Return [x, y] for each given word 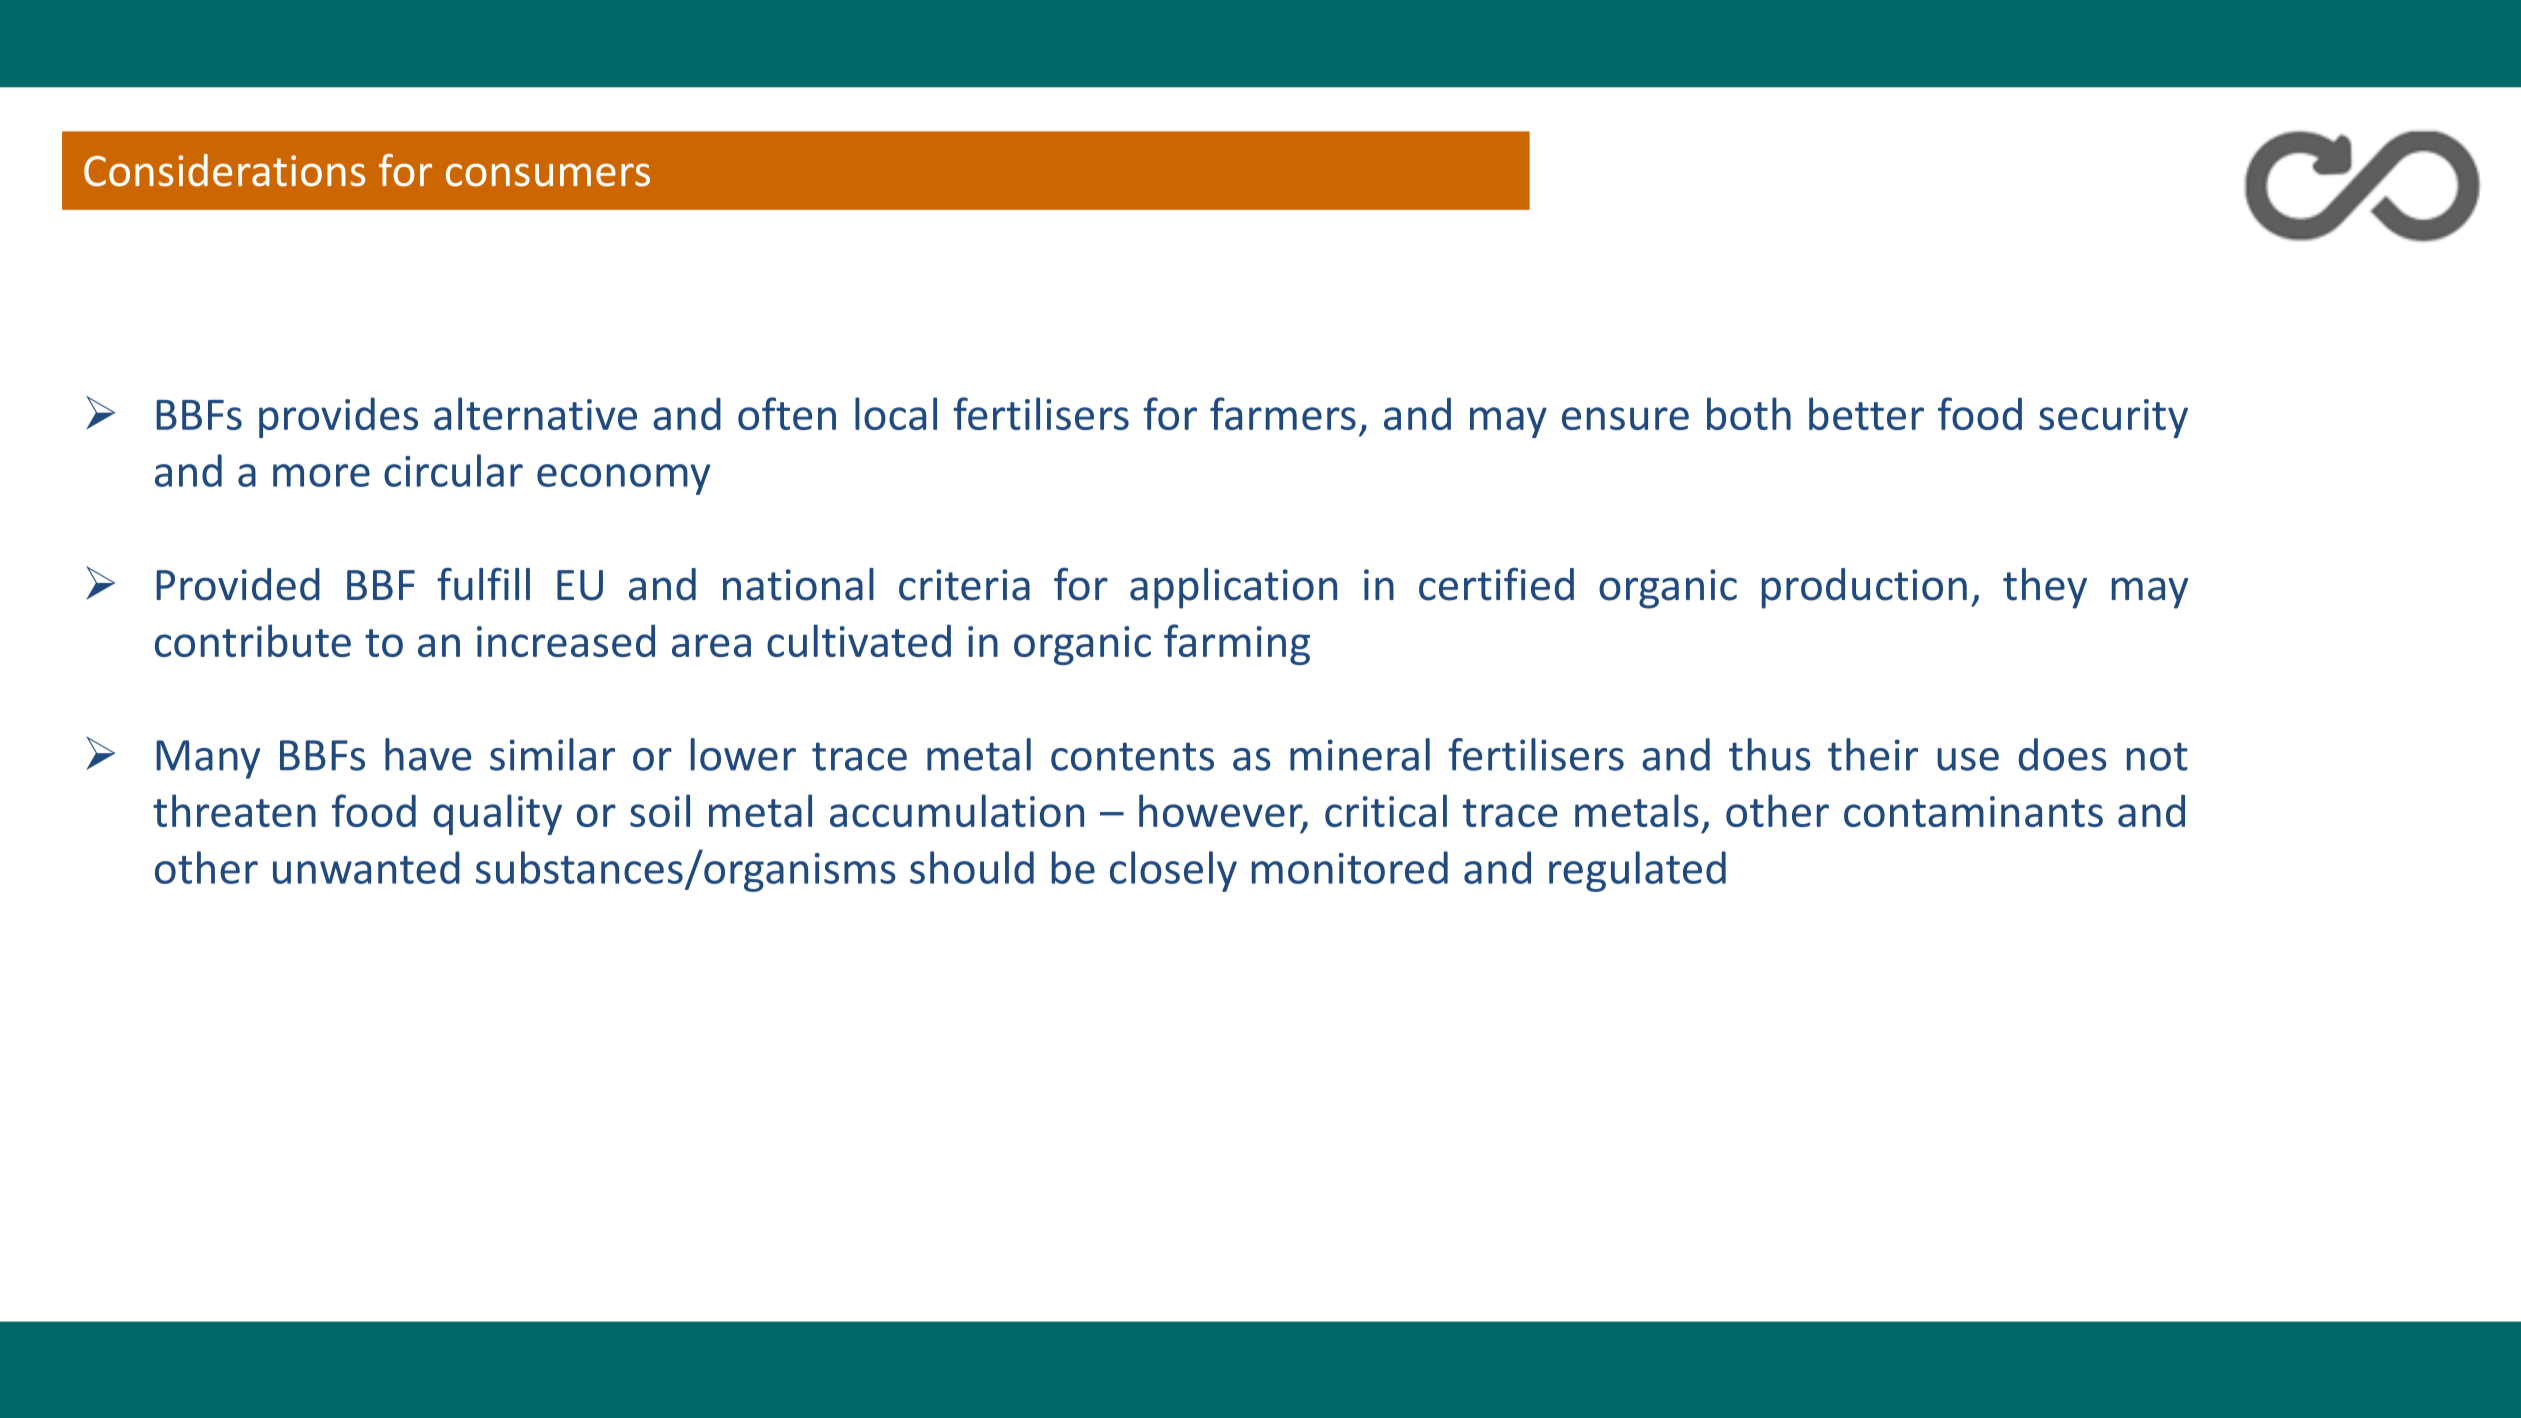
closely [1173, 871]
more [321, 475]
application [1233, 588]
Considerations [224, 170]
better [1866, 413]
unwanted [366, 867]
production [1864, 588]
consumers [548, 175]
